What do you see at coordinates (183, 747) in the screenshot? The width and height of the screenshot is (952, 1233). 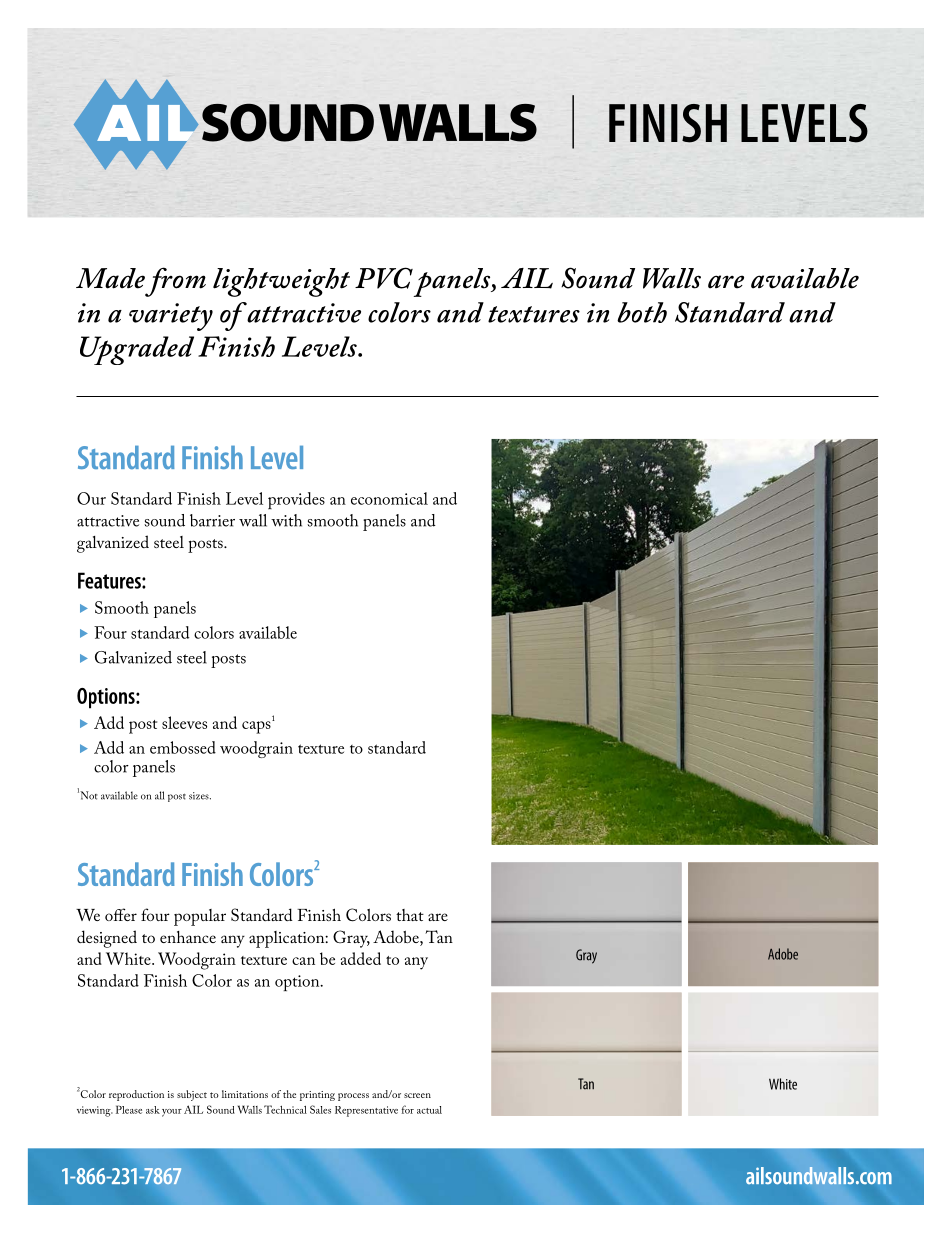 I see `embossed` at bounding box center [183, 747].
